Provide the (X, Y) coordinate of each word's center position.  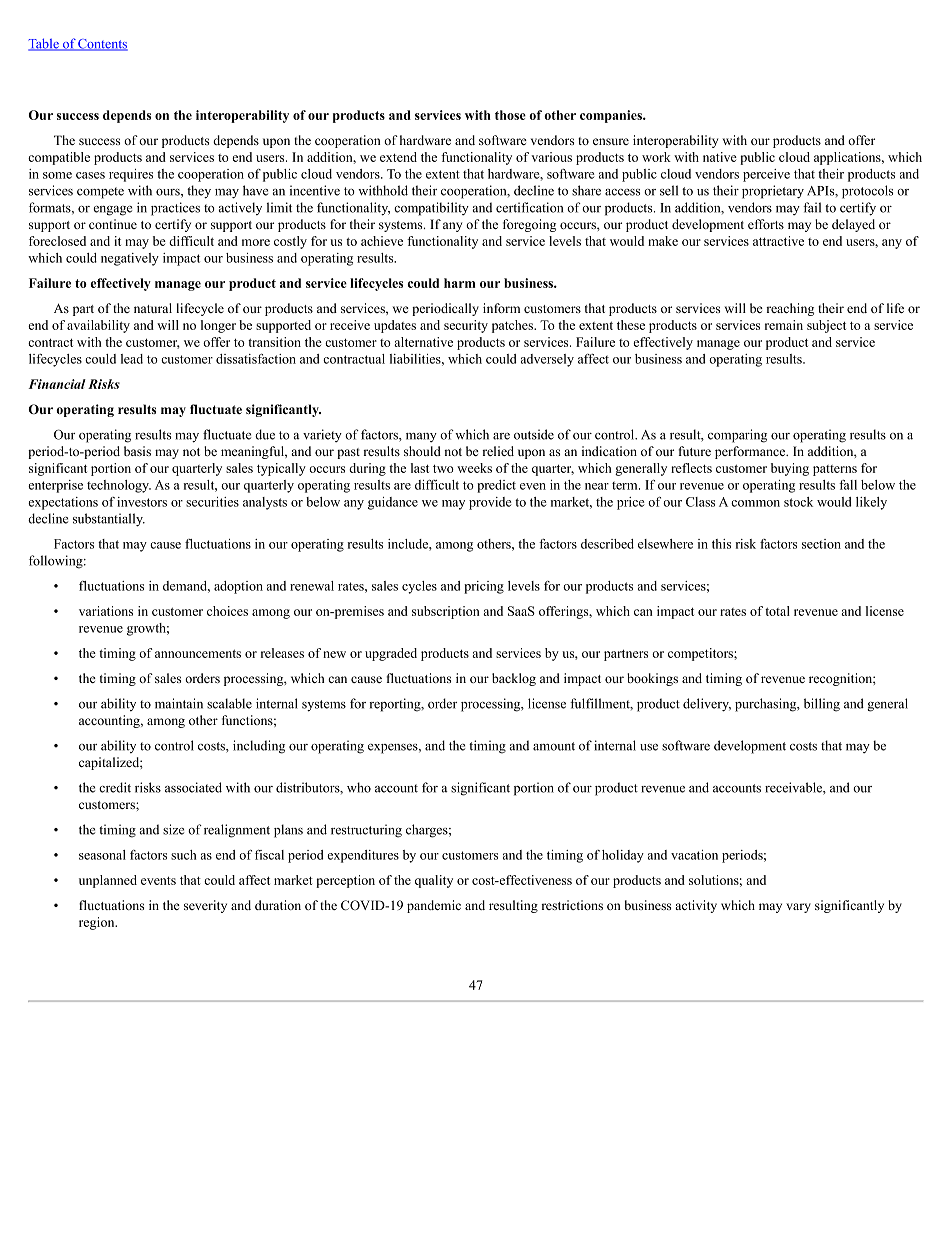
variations (106, 611)
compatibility (431, 209)
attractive (778, 241)
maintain (179, 703)
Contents (102, 45)
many (421, 437)
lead (132, 359)
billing (822, 705)
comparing (737, 436)
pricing (484, 587)
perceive (766, 175)
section (821, 544)
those (510, 115)
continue (113, 224)
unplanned (108, 881)
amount (554, 746)
